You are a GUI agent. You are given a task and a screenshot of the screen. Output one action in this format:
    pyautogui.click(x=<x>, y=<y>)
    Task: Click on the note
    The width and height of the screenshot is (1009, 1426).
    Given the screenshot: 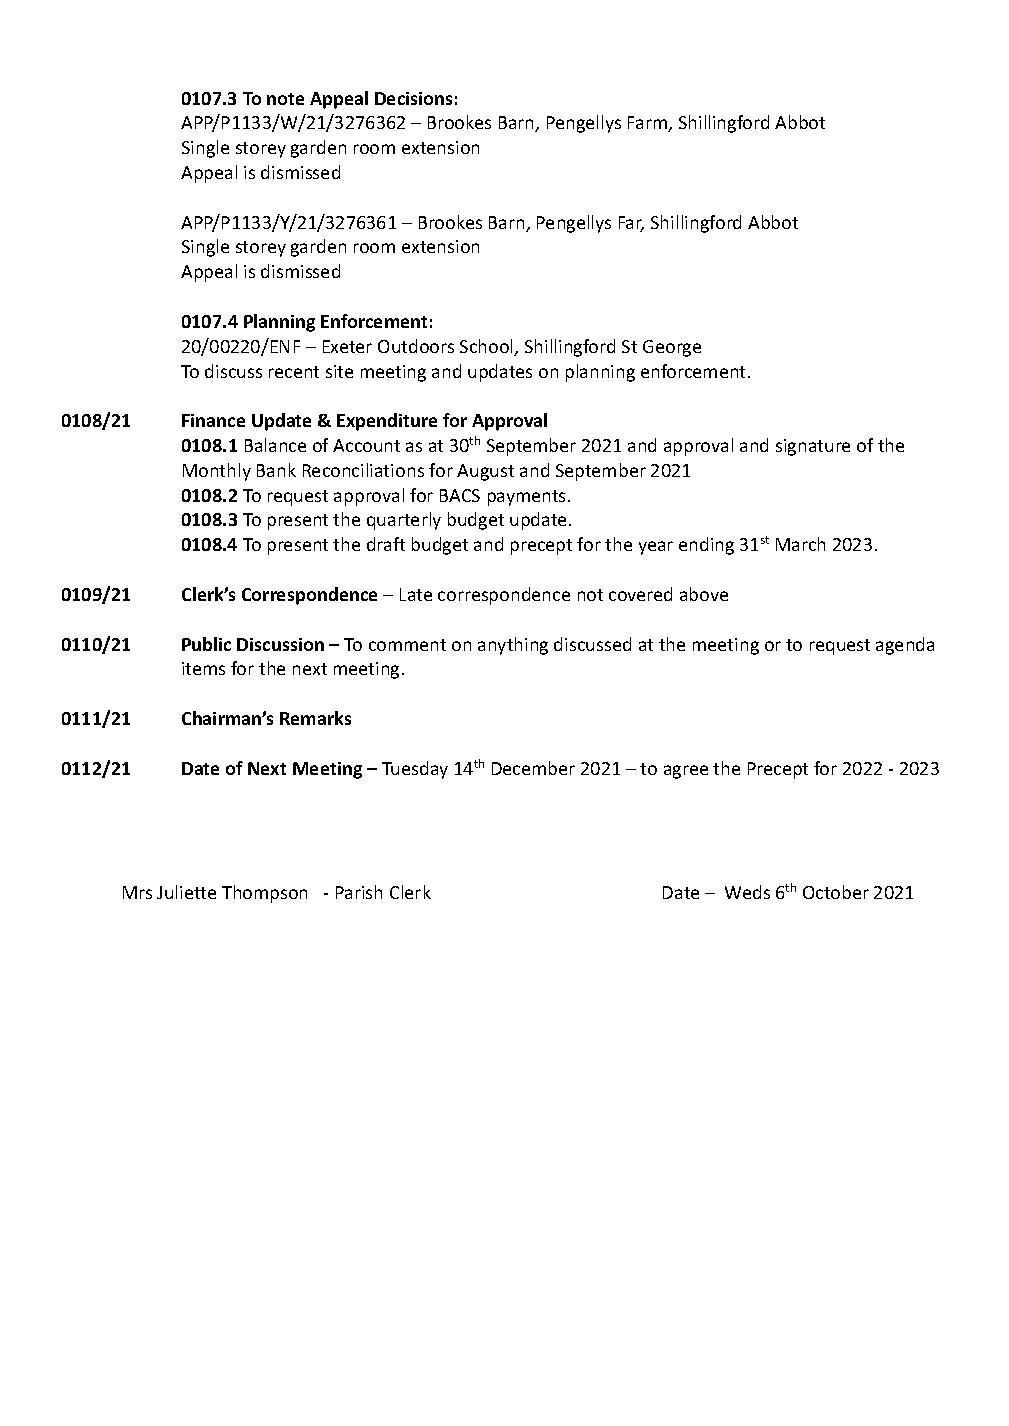 What is the action you would take?
    pyautogui.click(x=285, y=99)
